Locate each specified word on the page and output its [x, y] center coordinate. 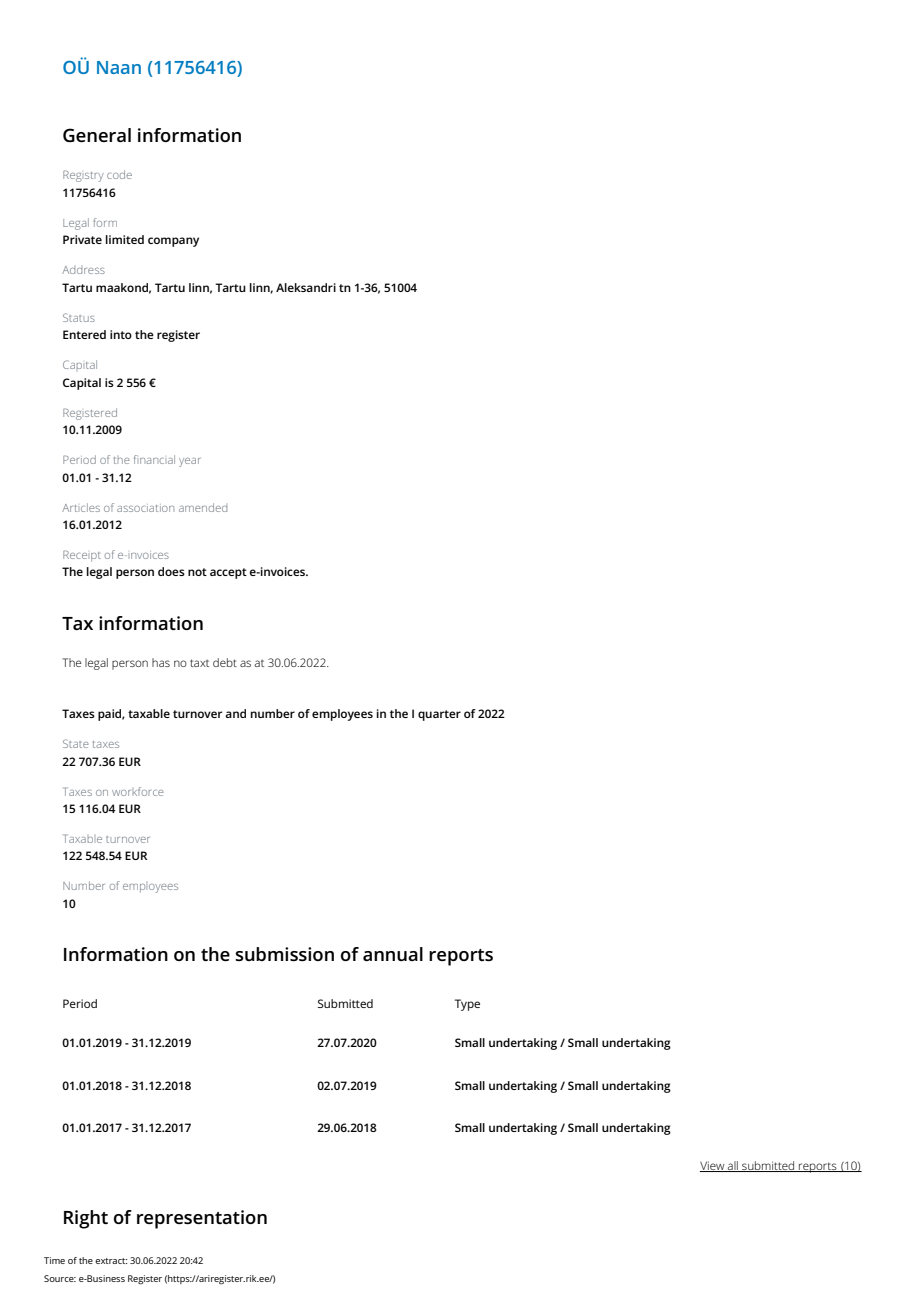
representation [202, 1219]
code [119, 174]
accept [228, 573]
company [173, 242]
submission [284, 954]
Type [467, 1005]
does [171, 571]
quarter [439, 715]
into [121, 334]
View [713, 1166]
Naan [119, 67]
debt [225, 662]
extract [111, 1261]
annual [393, 954]
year [189, 462]
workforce [138, 791]
